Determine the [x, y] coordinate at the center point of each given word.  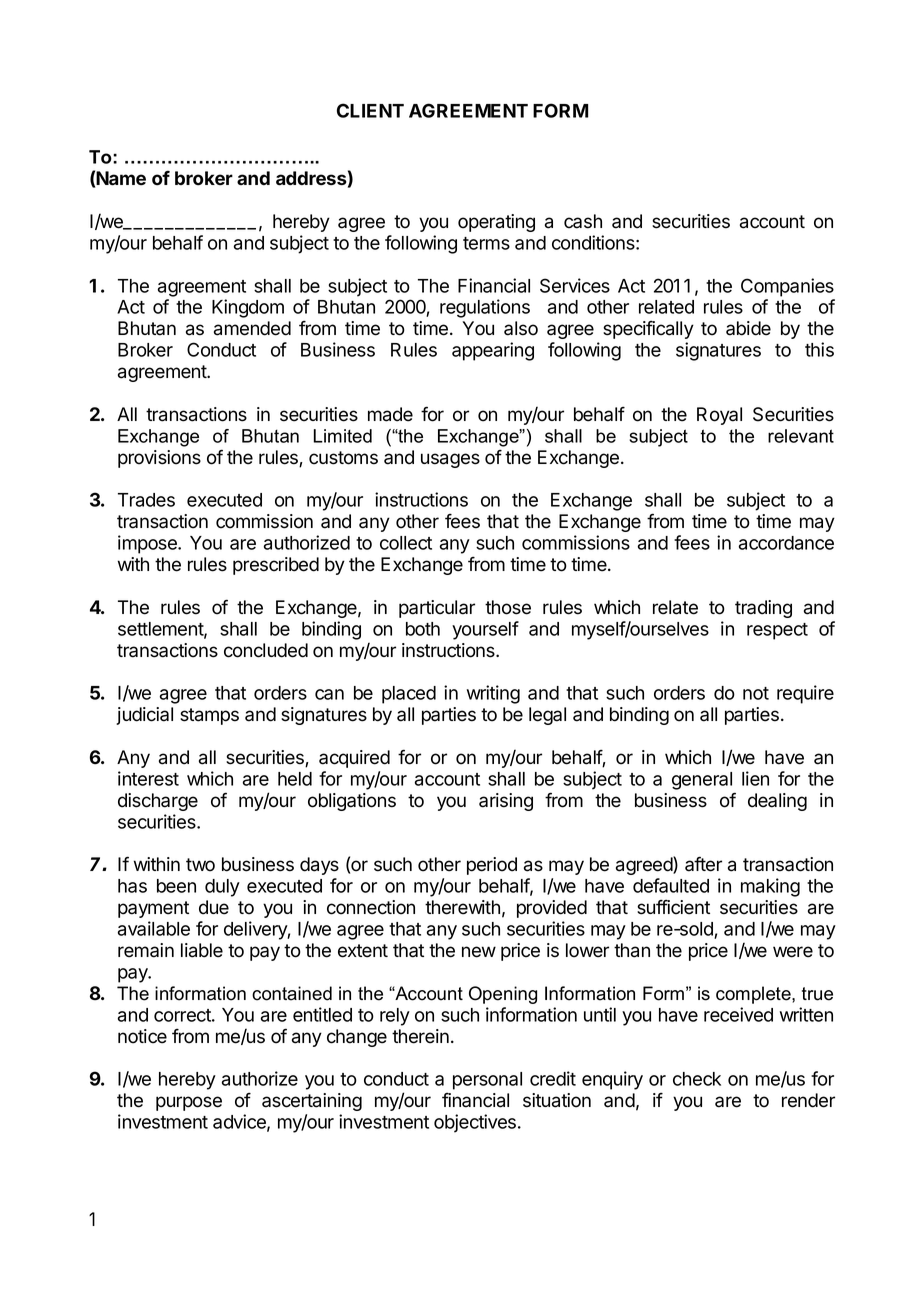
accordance [786, 543]
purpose [189, 1103]
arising [506, 802]
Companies [787, 287]
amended [252, 328]
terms [486, 243]
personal [487, 1081]
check [697, 1079]
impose [148, 544]
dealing [777, 802]
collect [406, 543]
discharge [158, 802]
